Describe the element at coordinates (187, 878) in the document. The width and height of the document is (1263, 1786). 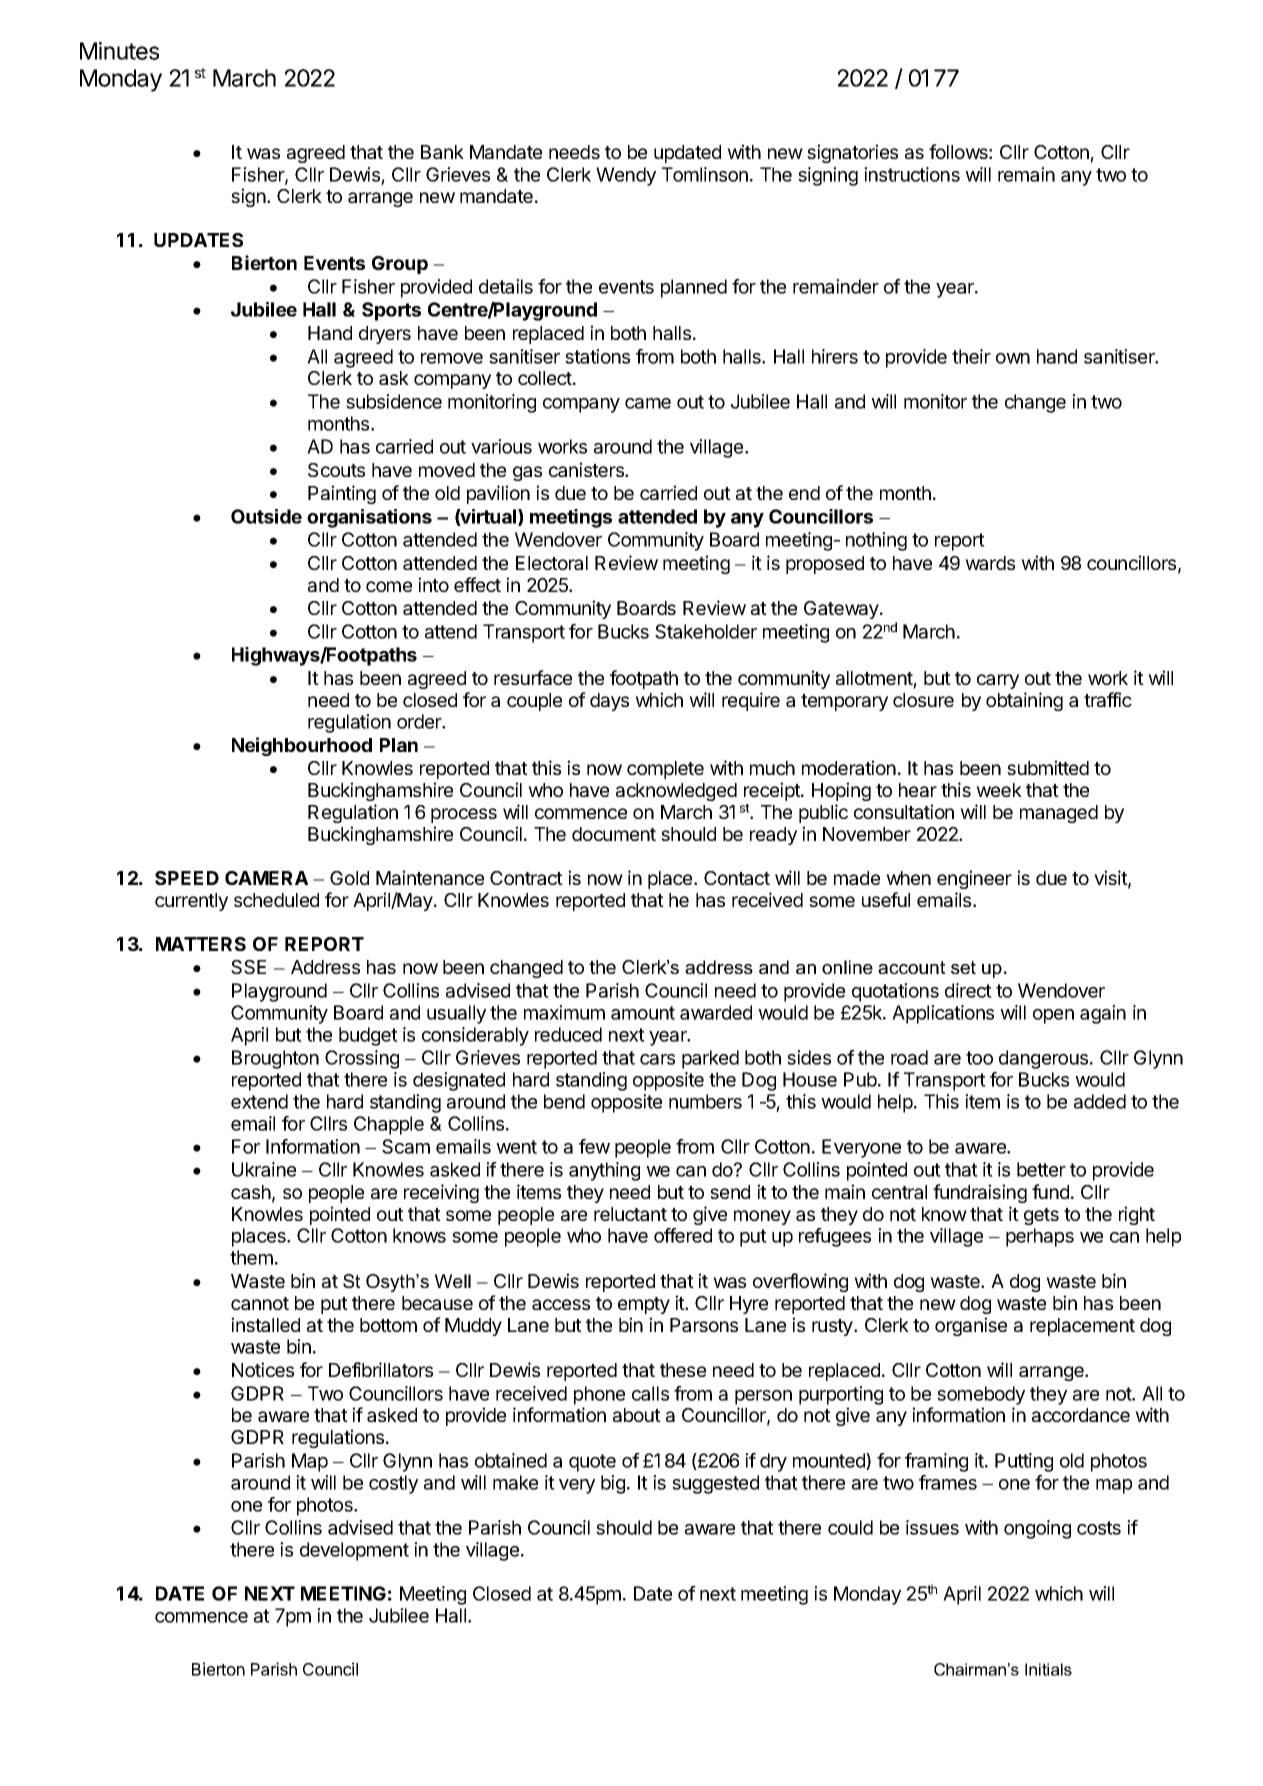
I see `SPEED` at that location.
